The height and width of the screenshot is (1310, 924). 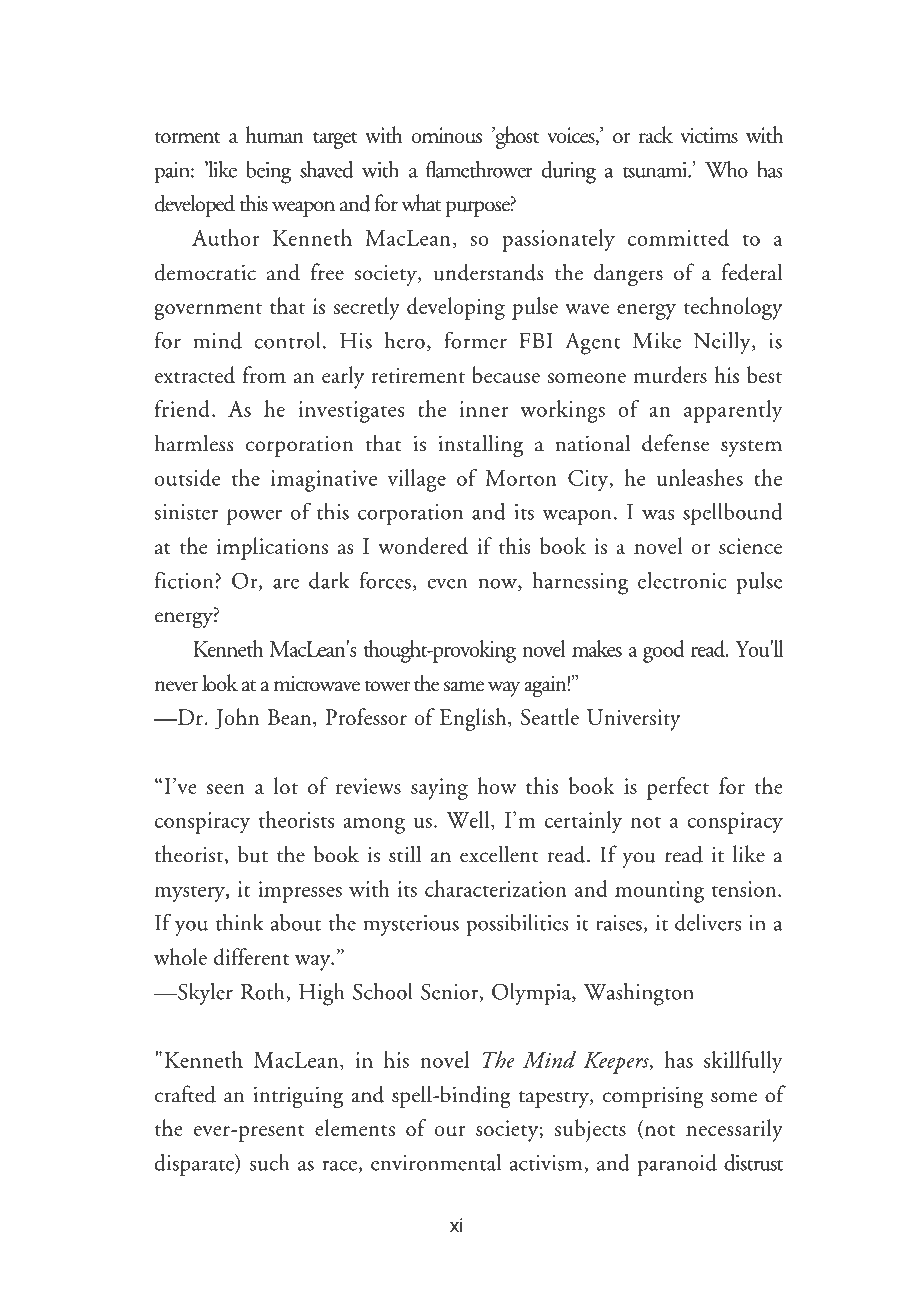 I want to click on murders, so click(x=670, y=375).
